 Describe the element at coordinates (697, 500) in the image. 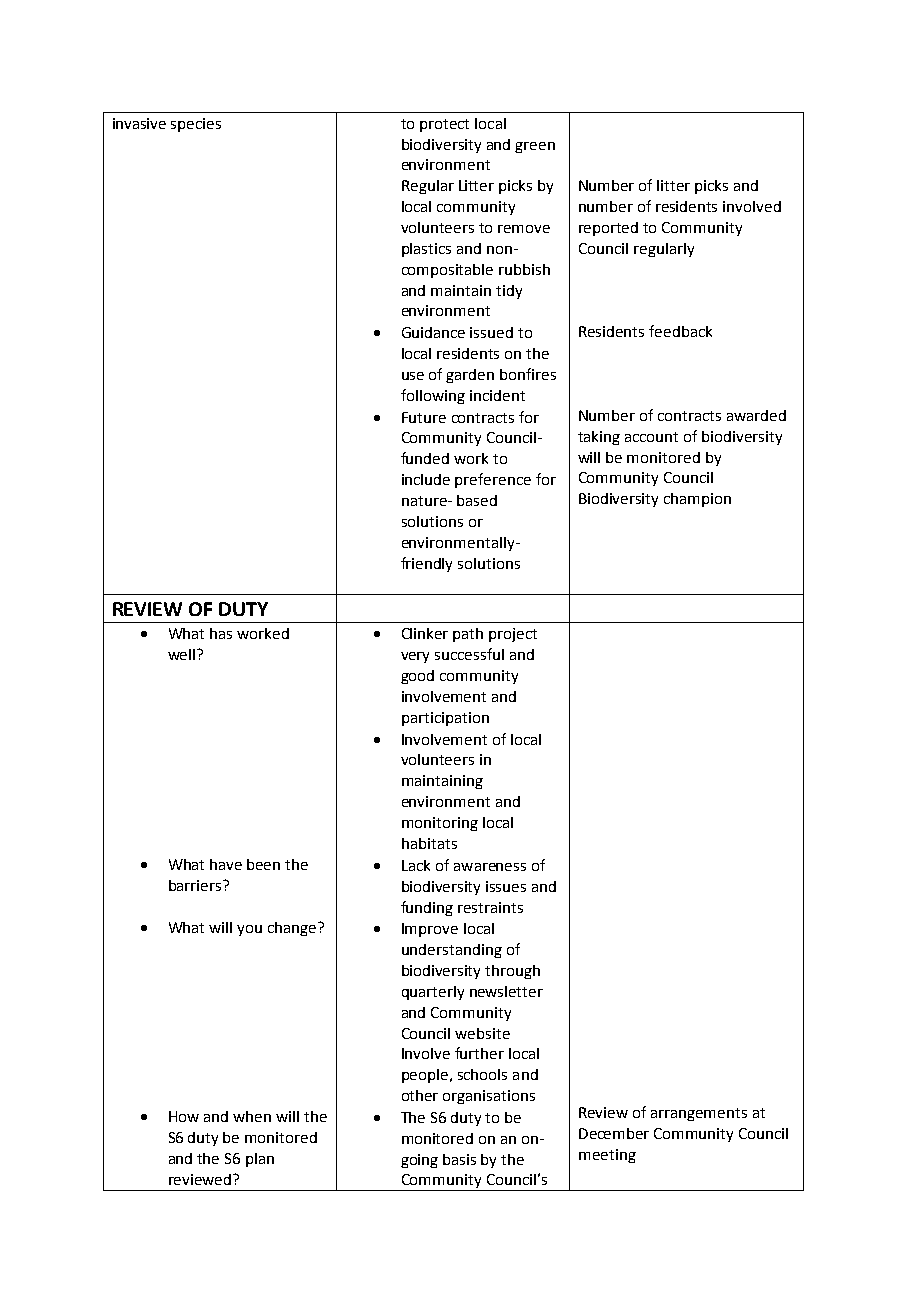

I see `champion` at that location.
